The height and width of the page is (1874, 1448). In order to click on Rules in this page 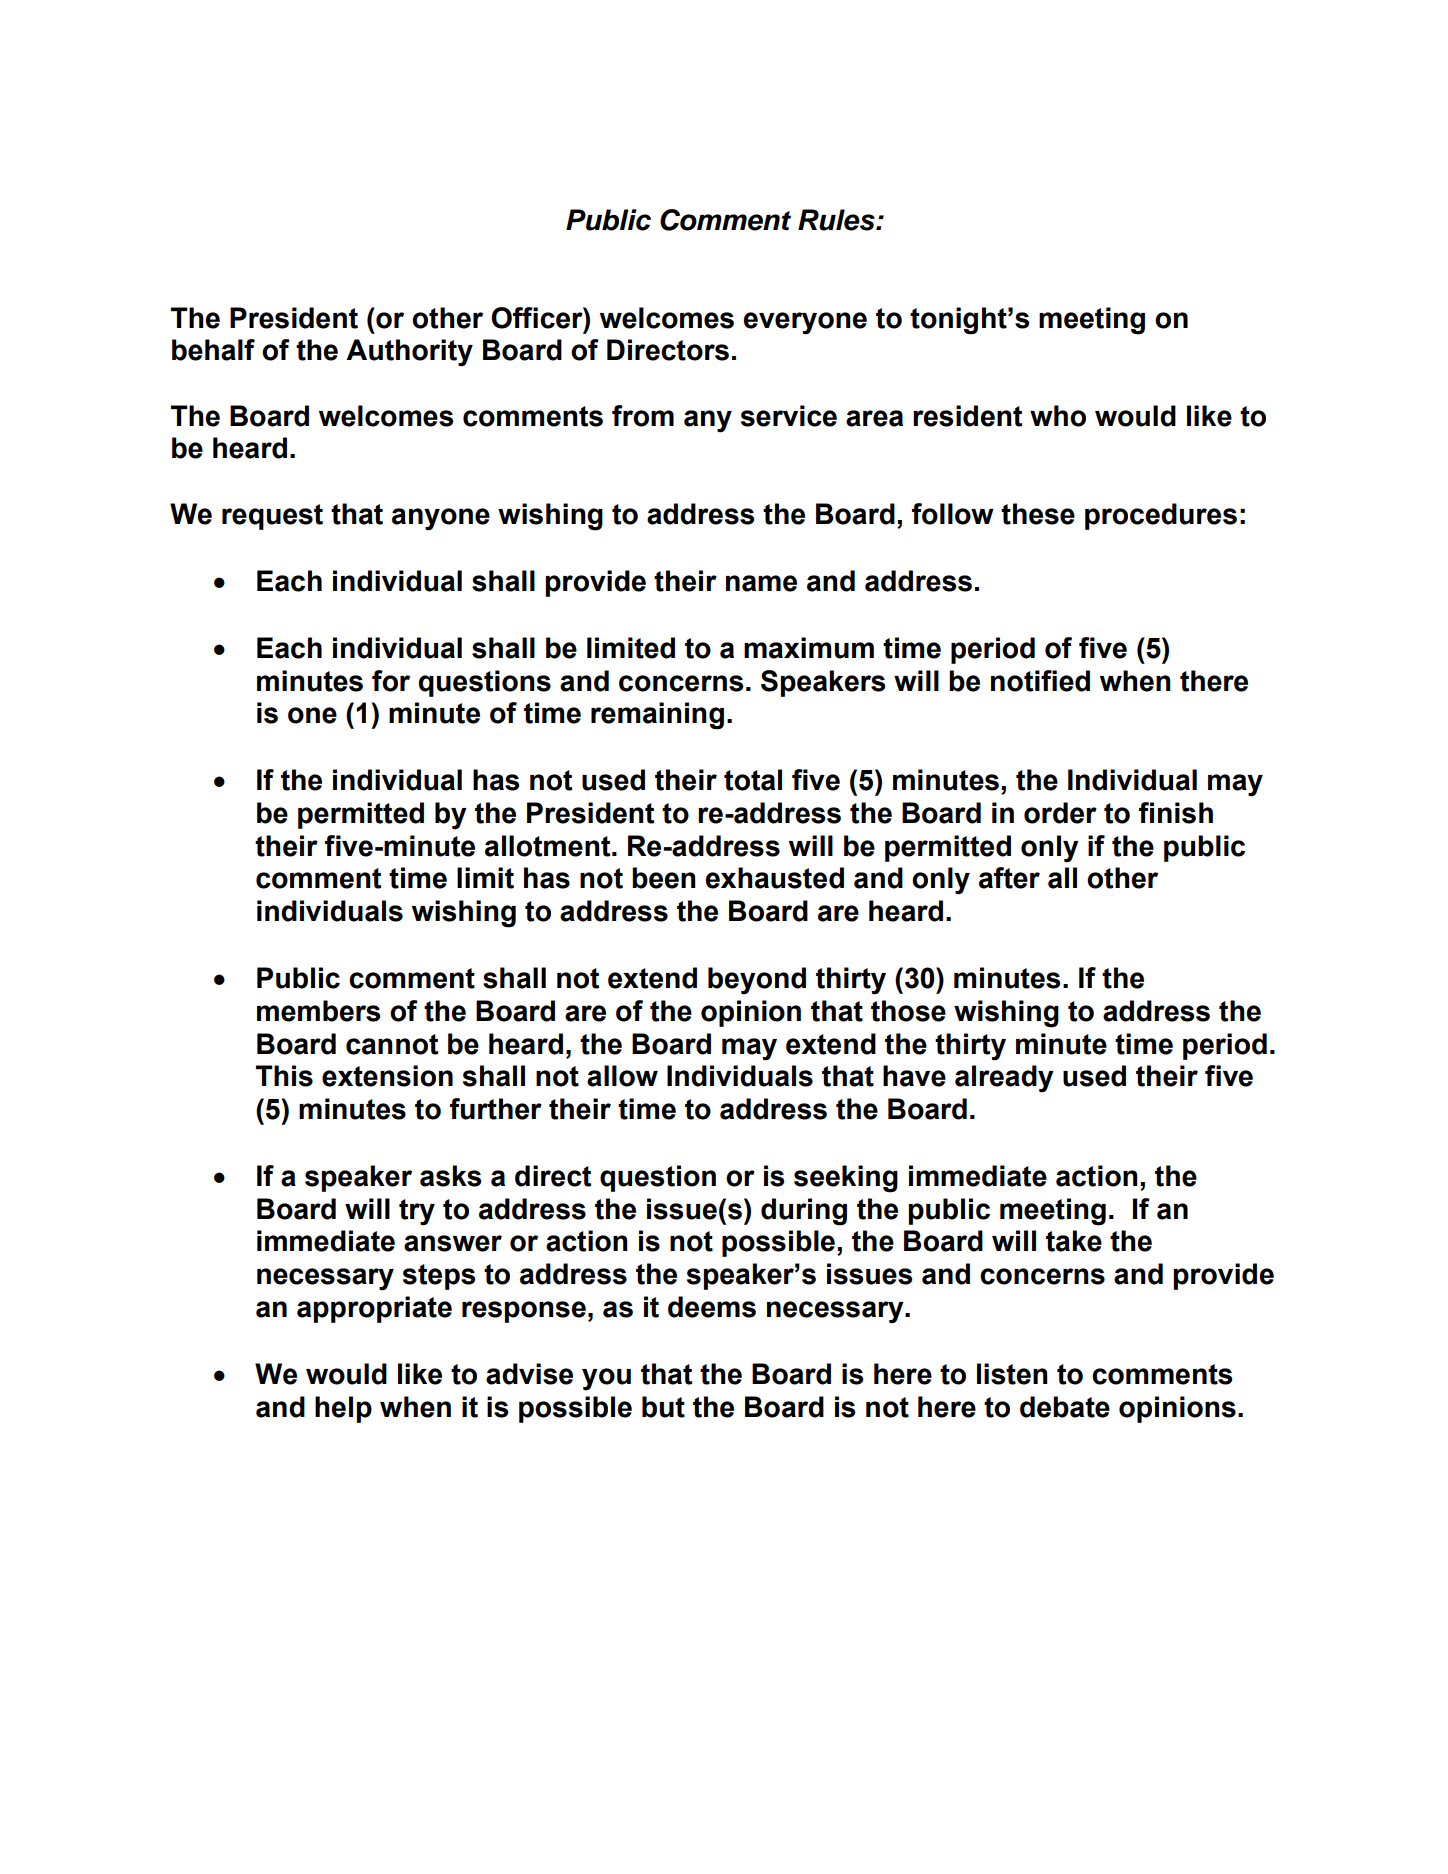, I will do `click(837, 220)`.
